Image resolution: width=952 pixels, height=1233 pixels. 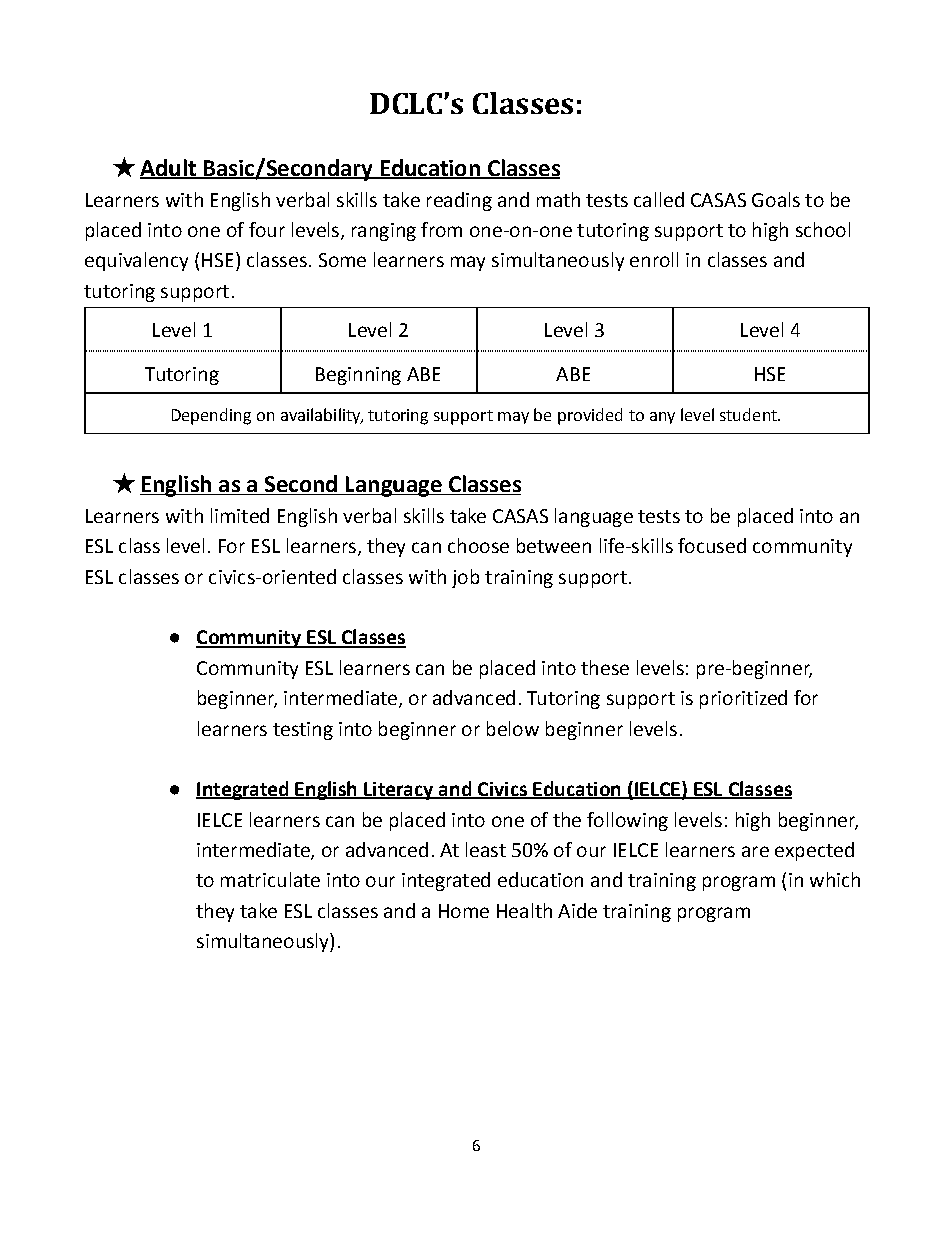 What do you see at coordinates (240, 515) in the image?
I see `limited` at bounding box center [240, 515].
